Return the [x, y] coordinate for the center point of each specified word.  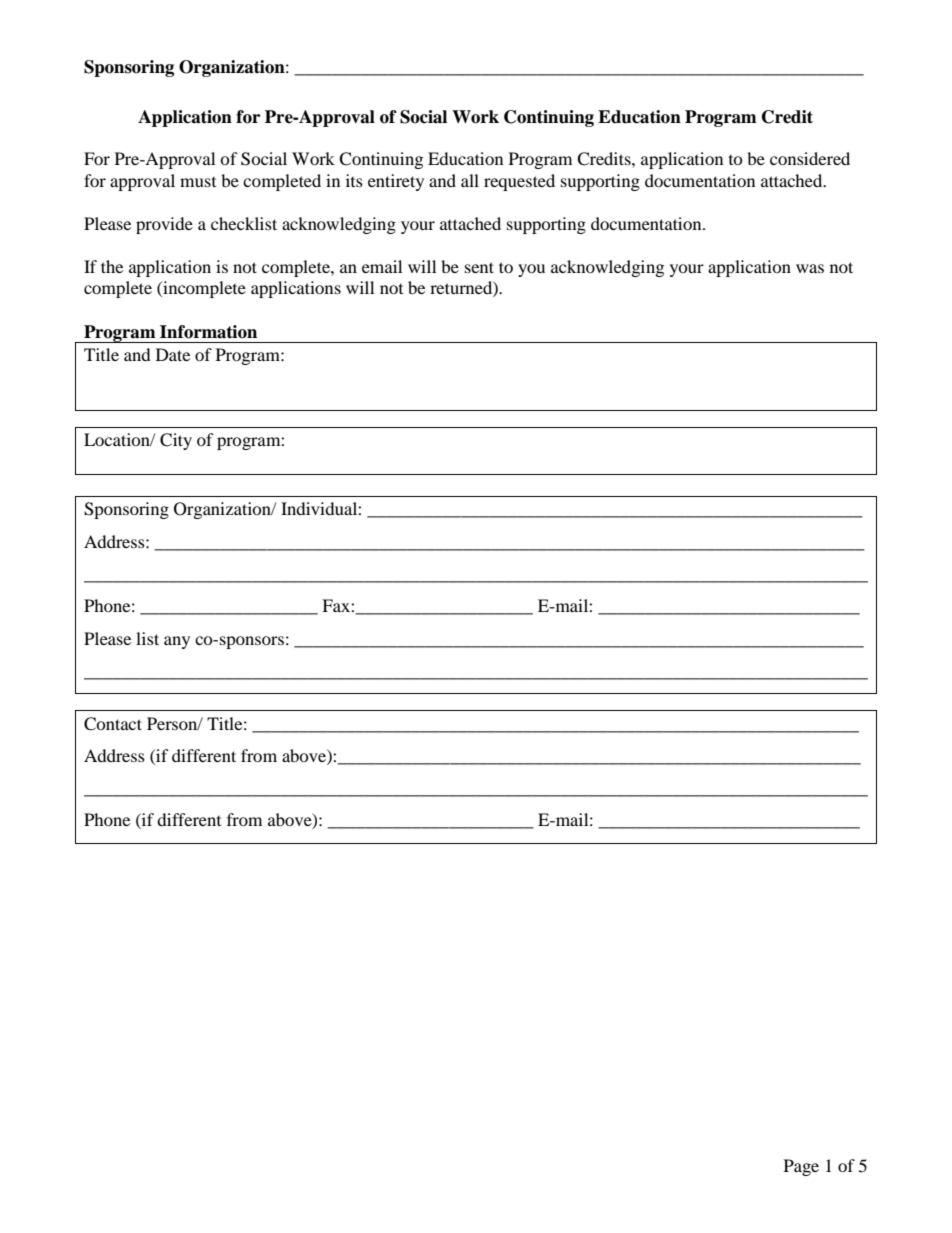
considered [810, 158]
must [198, 182]
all [470, 180]
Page [801, 1167]
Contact [113, 724]
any [177, 642]
